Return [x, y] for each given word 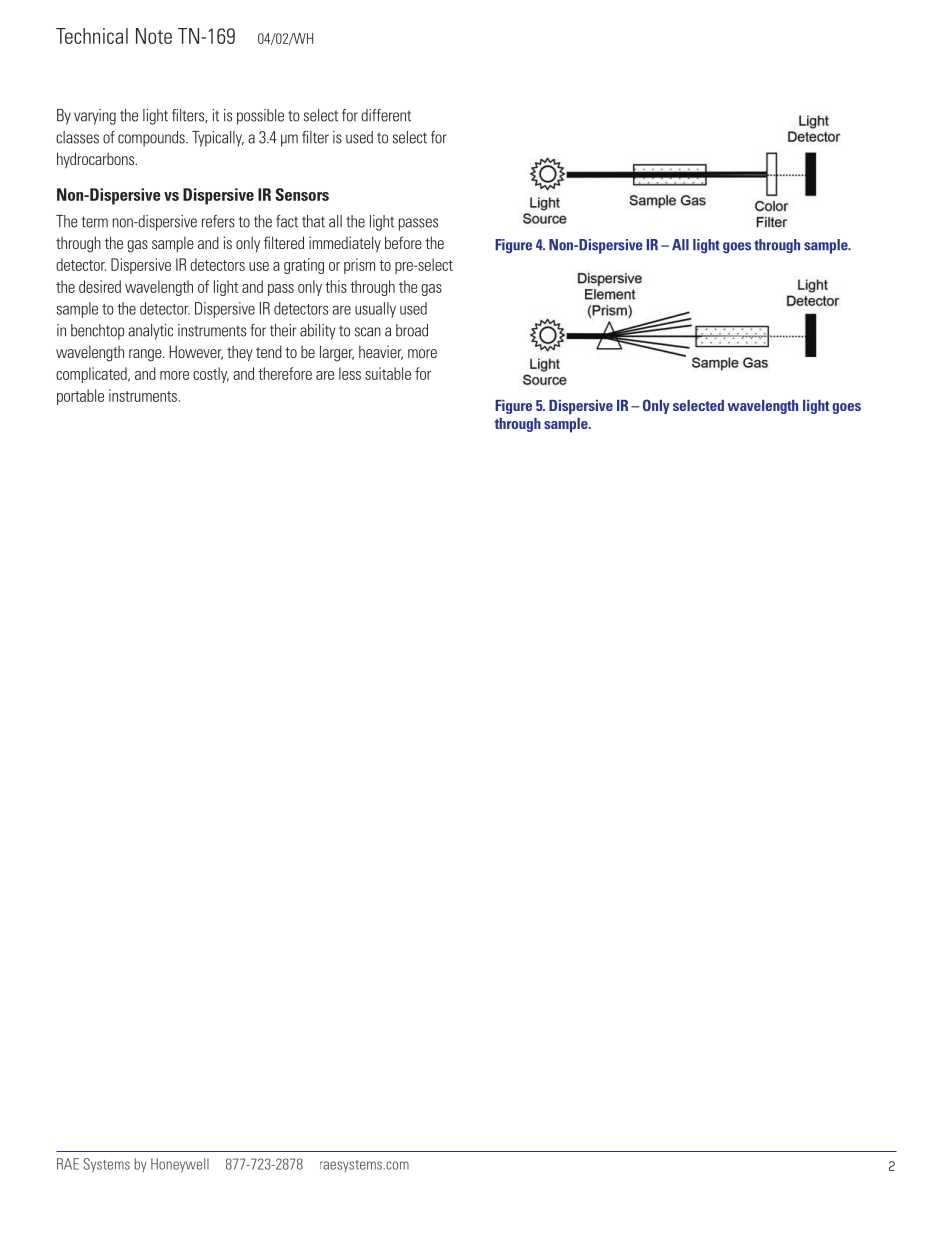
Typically [218, 139]
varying [95, 117]
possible [260, 117]
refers [218, 221]
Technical [92, 36]
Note [154, 36]
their [283, 330]
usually [375, 310]
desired [100, 286]
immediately [345, 244]
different [386, 115]
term [95, 222]
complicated [92, 375]
